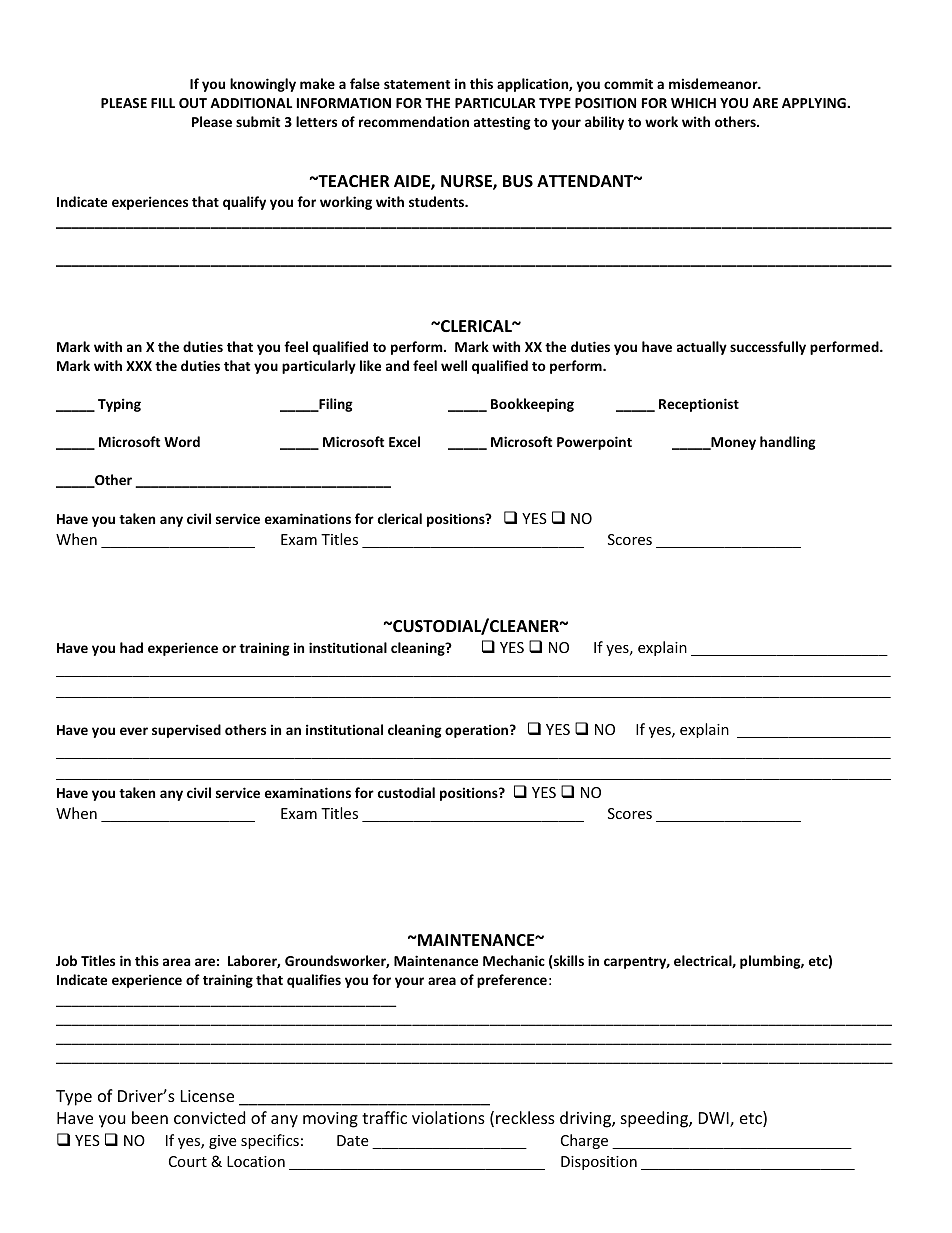 The height and width of the document is (1233, 952). What do you see at coordinates (163, 103) in the document?
I see `FILL` at bounding box center [163, 103].
